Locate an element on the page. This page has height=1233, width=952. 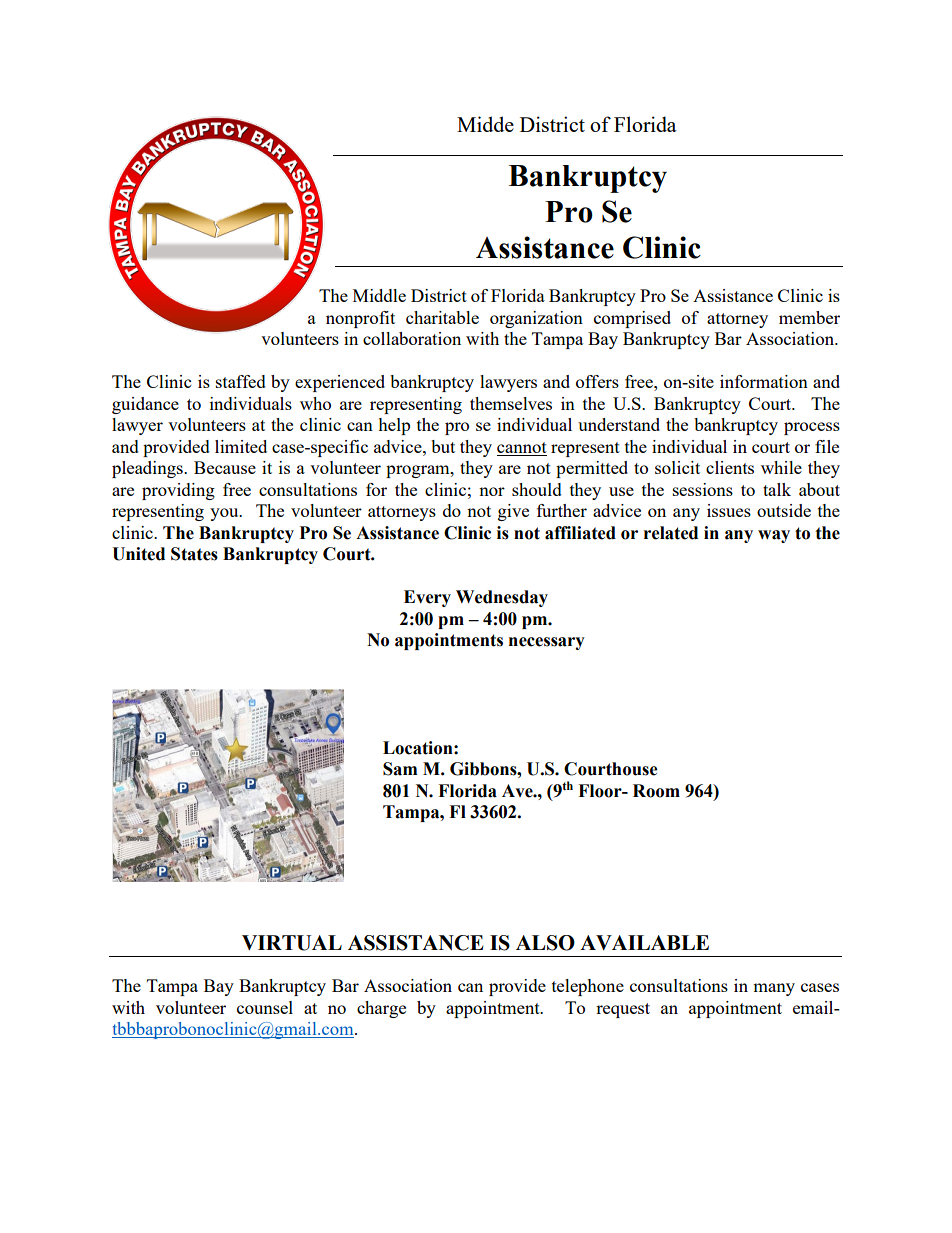
talk is located at coordinates (777, 489).
